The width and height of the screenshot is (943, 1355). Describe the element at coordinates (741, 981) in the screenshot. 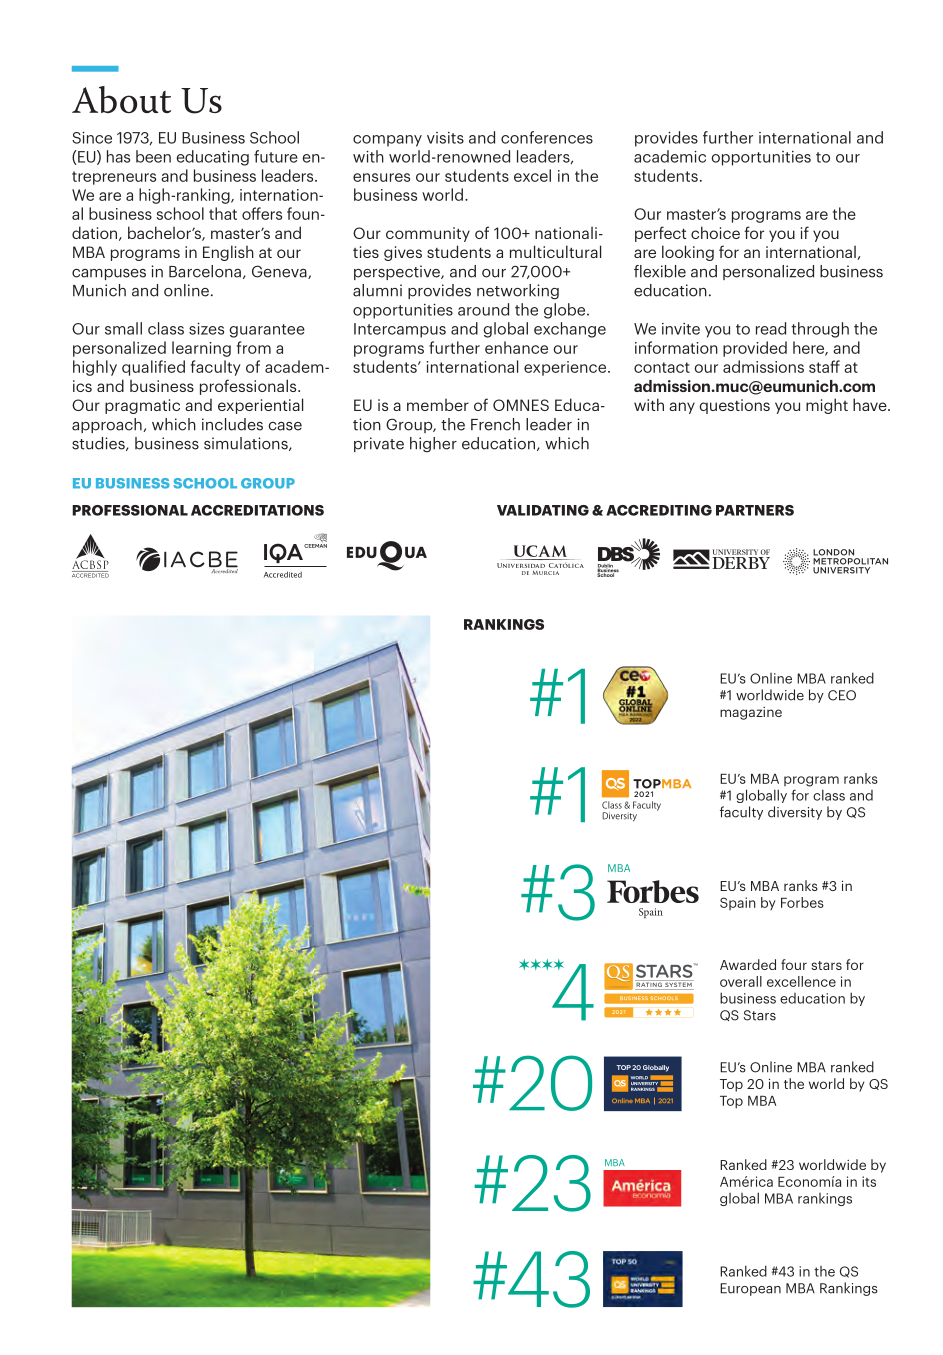

I see `overall` at that location.
